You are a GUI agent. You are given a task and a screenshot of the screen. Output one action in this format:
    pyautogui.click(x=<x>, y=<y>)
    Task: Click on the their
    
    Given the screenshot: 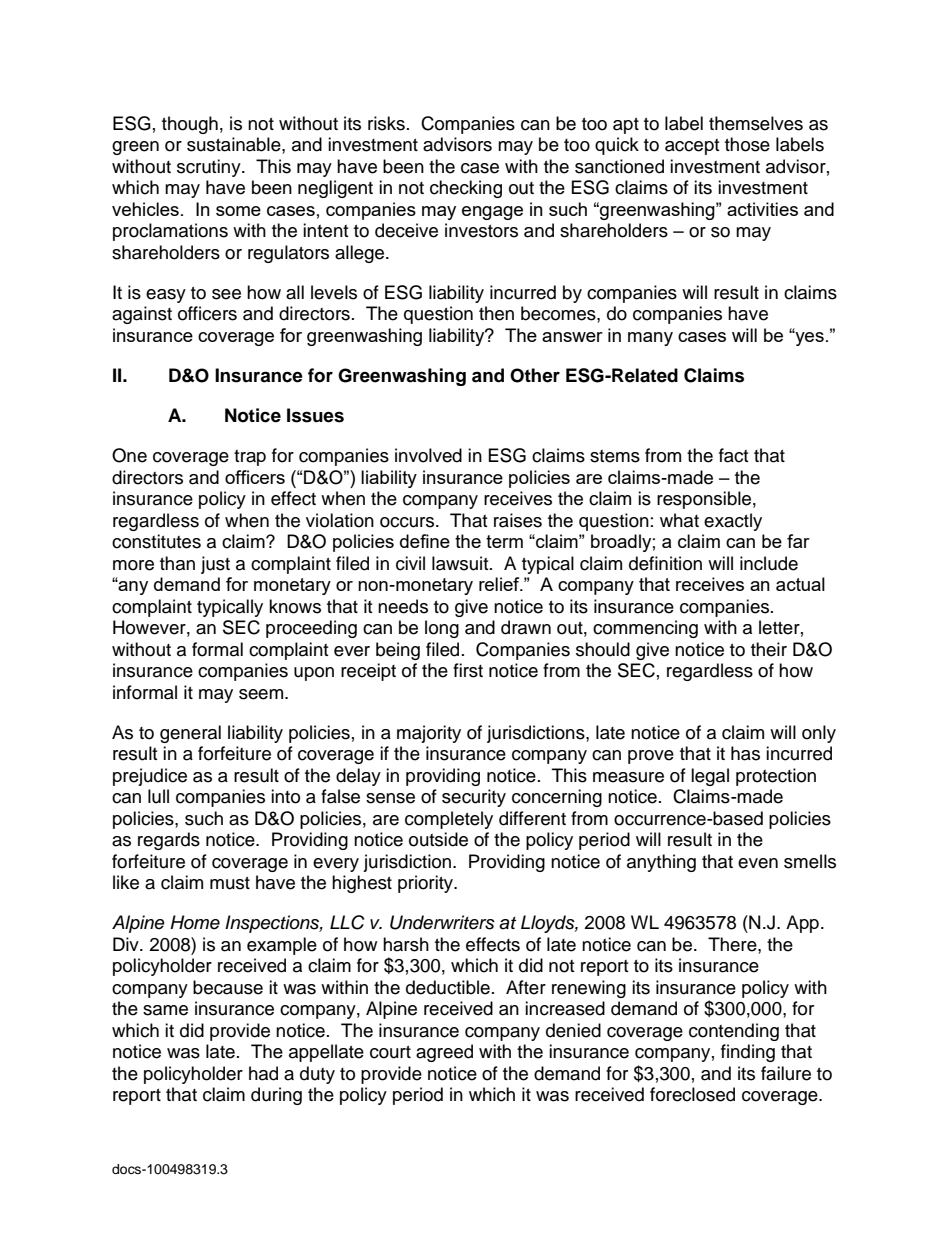 What is the action you would take?
    pyautogui.click(x=769, y=649)
